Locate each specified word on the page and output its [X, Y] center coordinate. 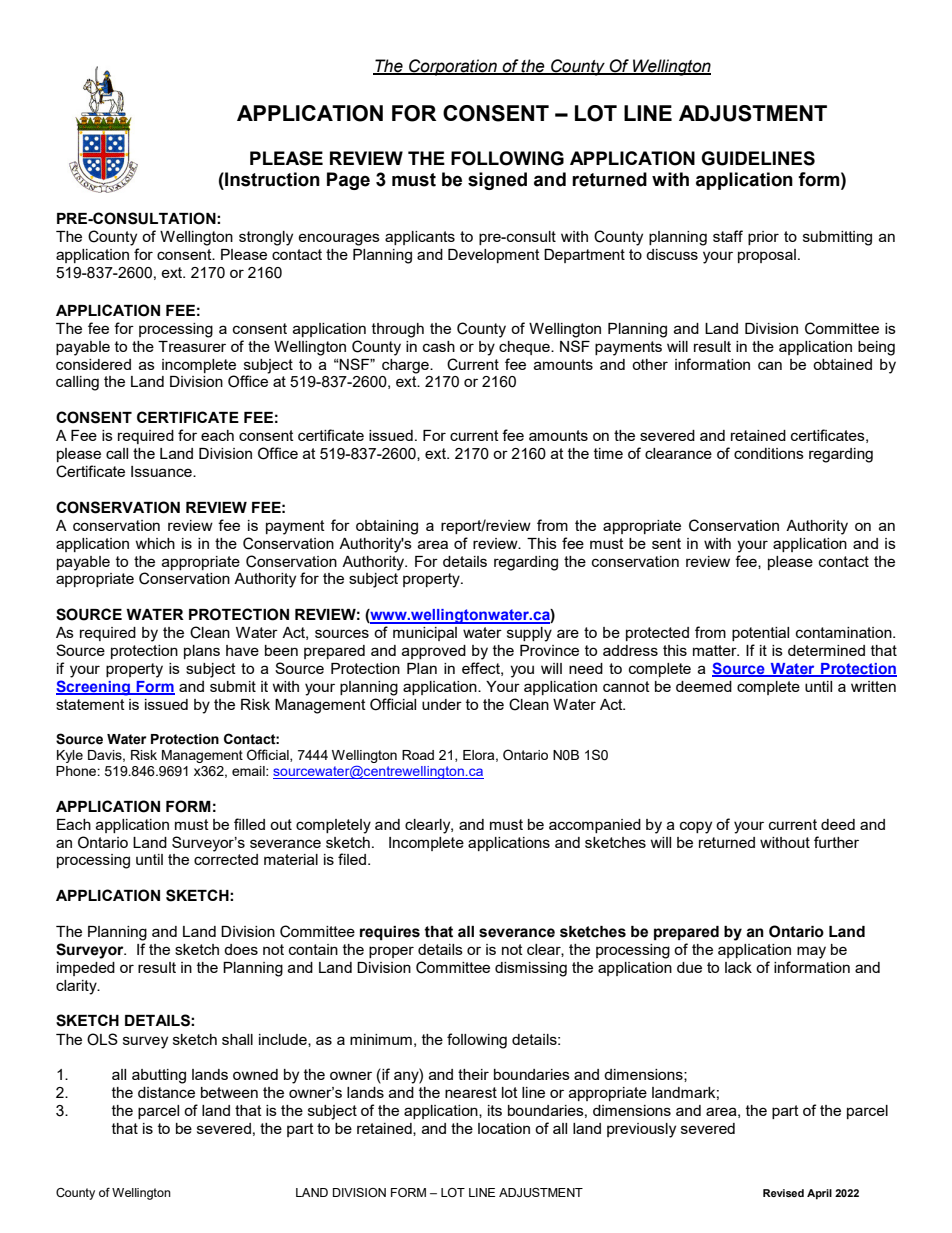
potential [760, 634]
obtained [842, 364]
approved [434, 652]
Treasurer [192, 346]
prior [763, 238]
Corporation [453, 67]
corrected [226, 859]
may [811, 952]
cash [439, 346]
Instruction [271, 179]
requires [390, 933]
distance [166, 1092]
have [242, 650]
